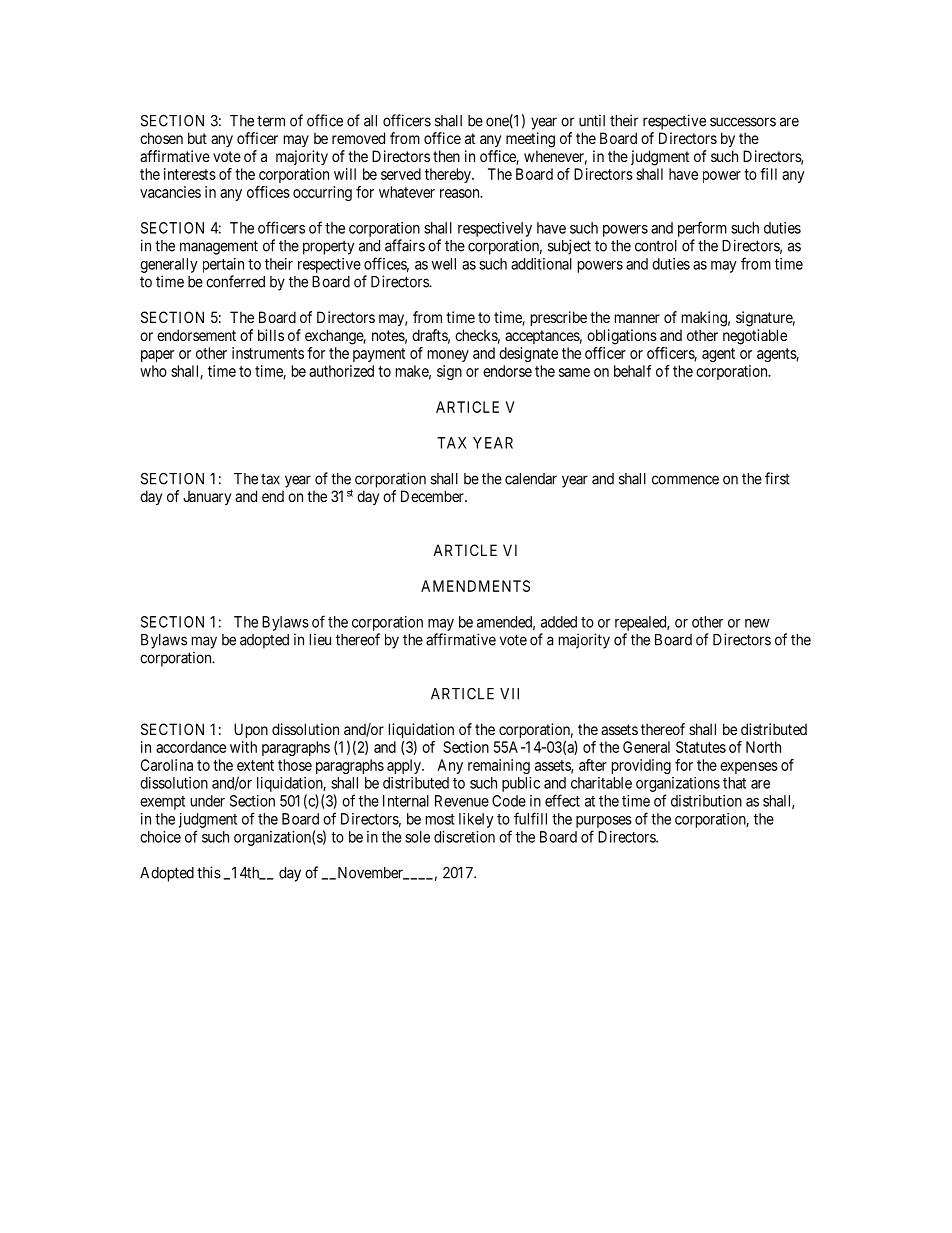 The image size is (952, 1233). I want to click on term, so click(271, 121).
